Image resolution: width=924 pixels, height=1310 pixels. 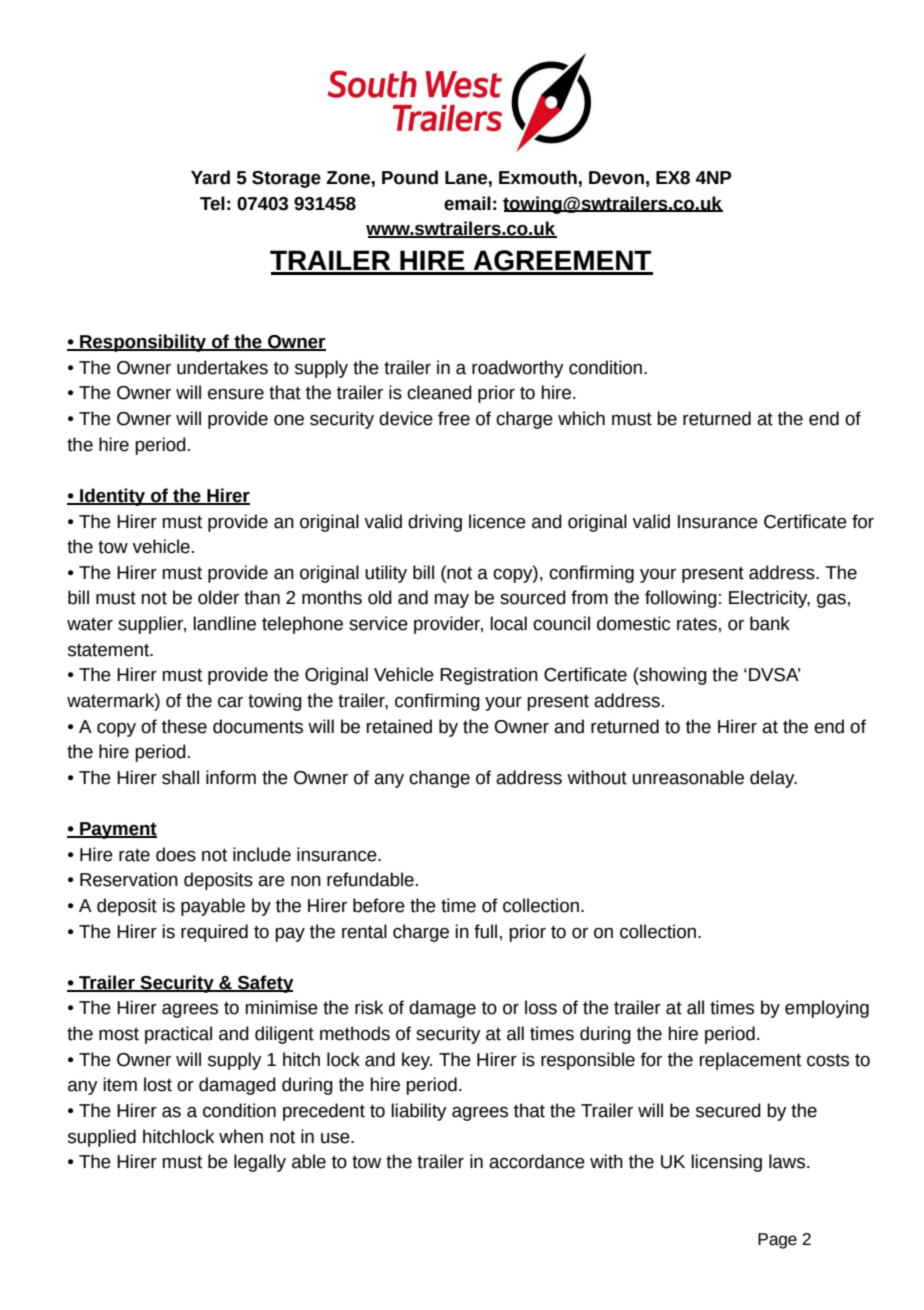 What do you see at coordinates (214, 933) in the document?
I see `required` at bounding box center [214, 933].
